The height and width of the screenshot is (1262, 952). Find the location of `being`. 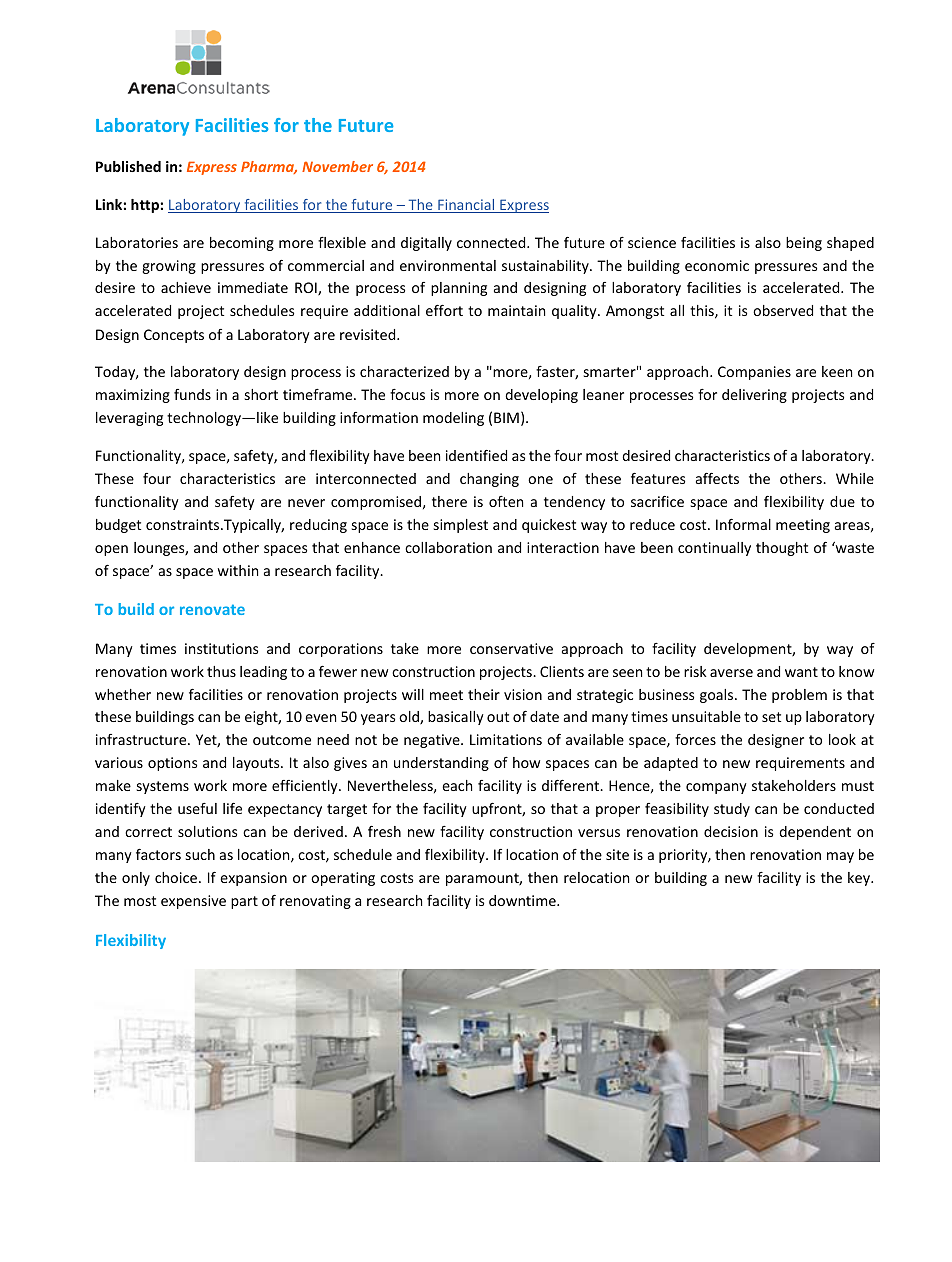

being is located at coordinates (804, 244).
